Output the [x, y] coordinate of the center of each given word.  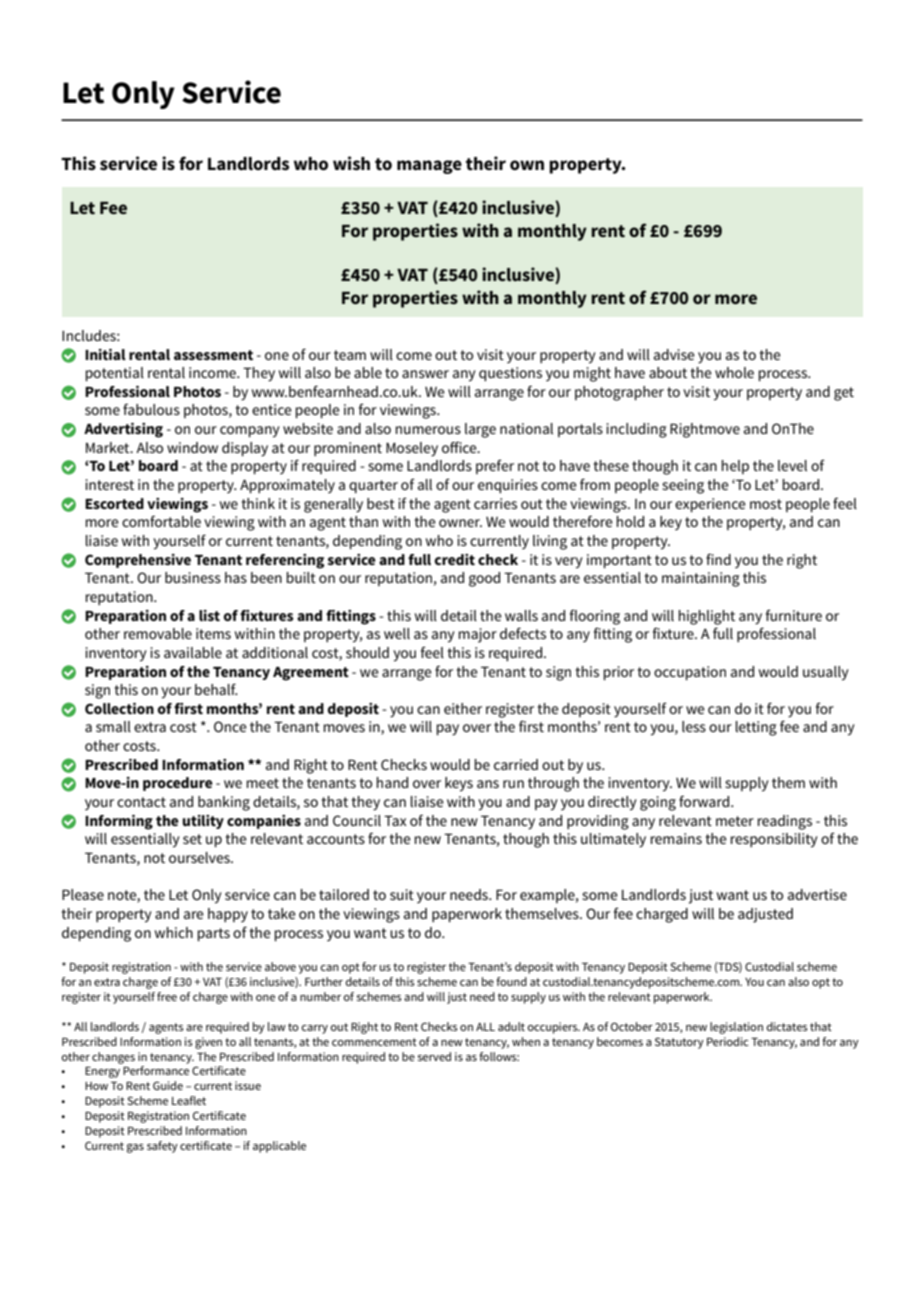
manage [429, 167]
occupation [690, 673]
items [213, 633]
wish [351, 163]
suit [402, 894]
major [478, 635]
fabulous [151, 409]
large [480, 430]
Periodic [728, 1041]
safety [162, 1147]
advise [674, 354]
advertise [817, 894]
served [434, 1056]
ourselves [200, 857]
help [735, 467]
